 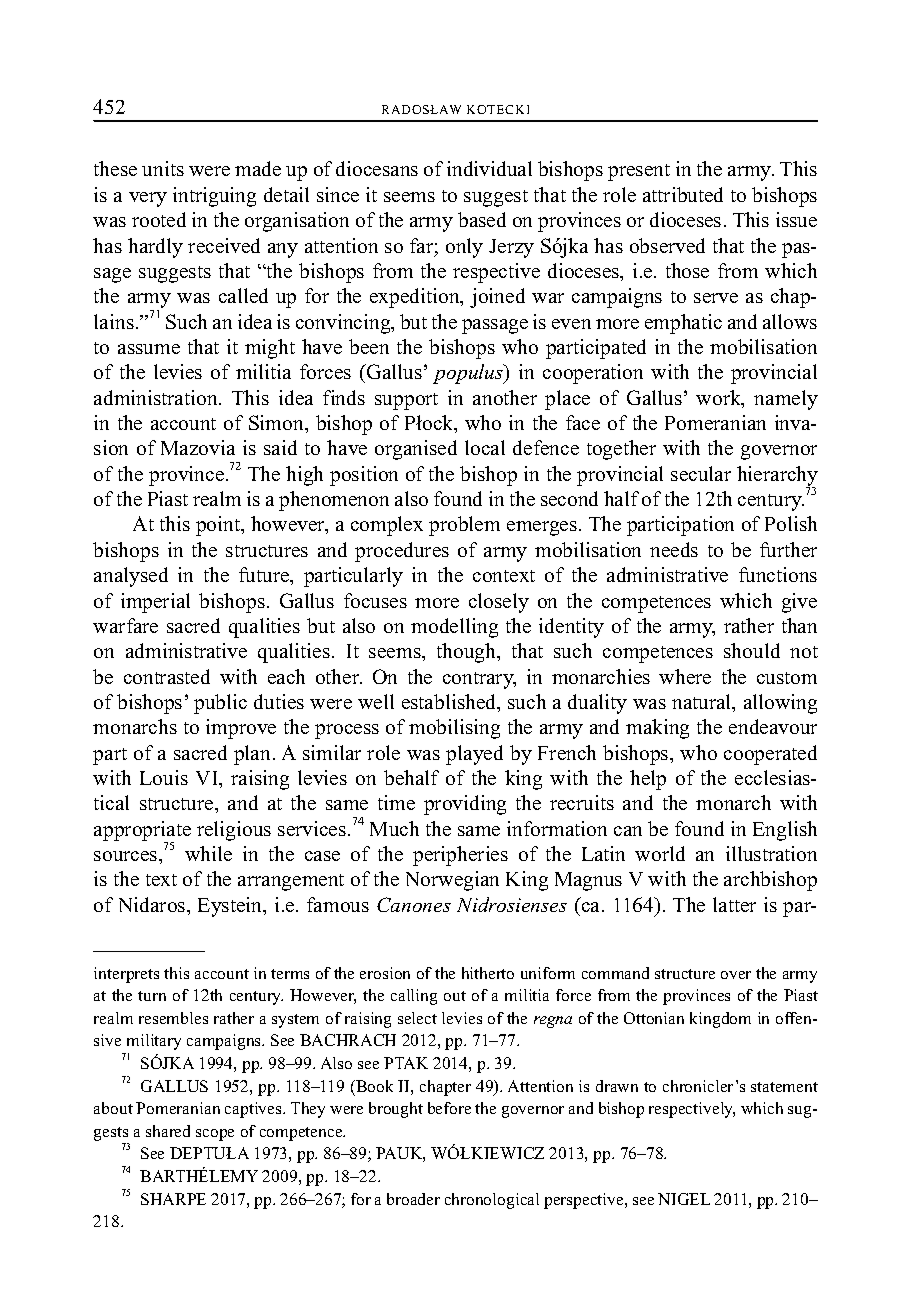 I want to click on SHARPE, so click(x=173, y=1199).
